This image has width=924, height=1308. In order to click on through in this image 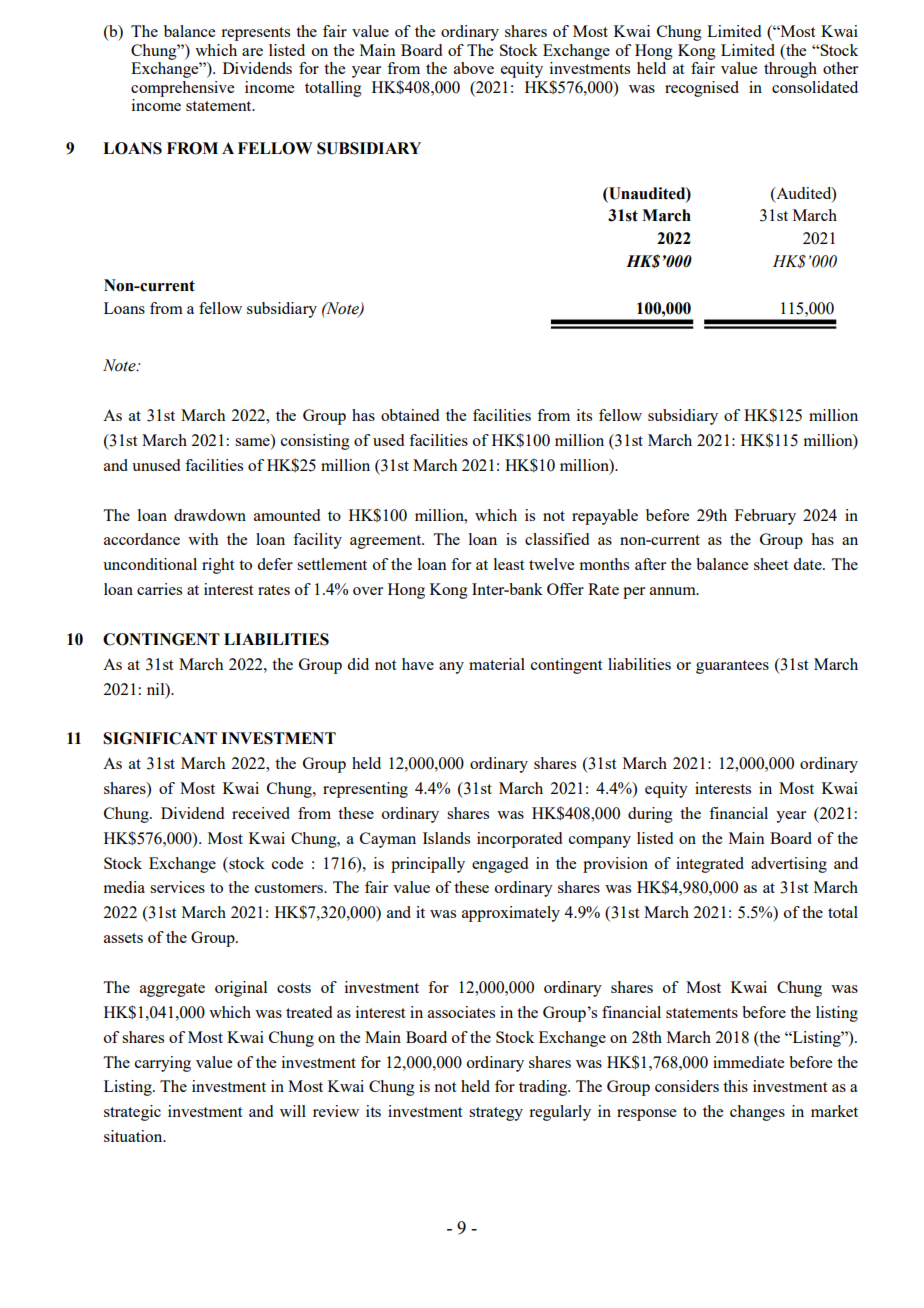, I will do `click(790, 70)`.
